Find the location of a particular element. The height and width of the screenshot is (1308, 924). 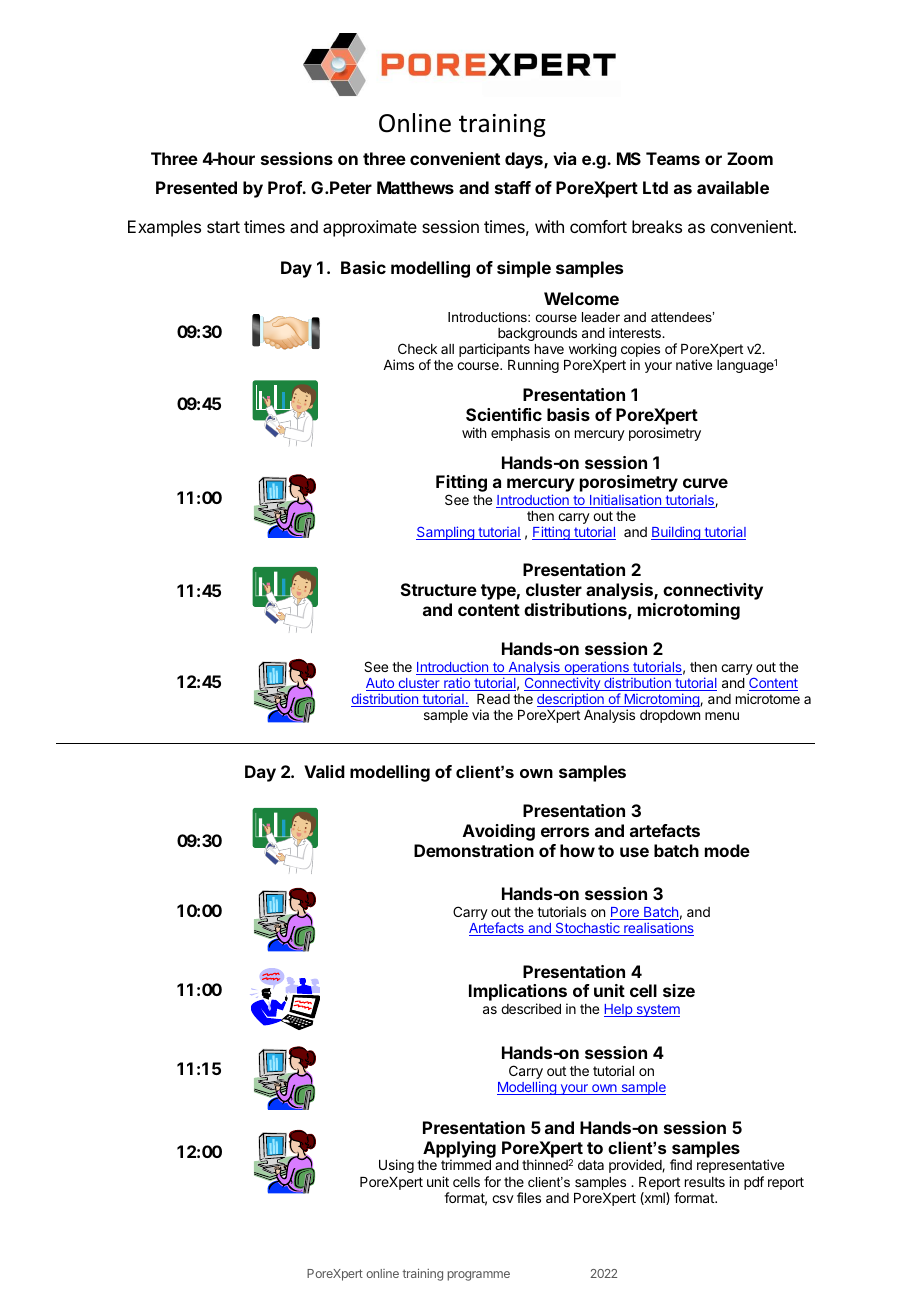

Matthews is located at coordinates (415, 187).
